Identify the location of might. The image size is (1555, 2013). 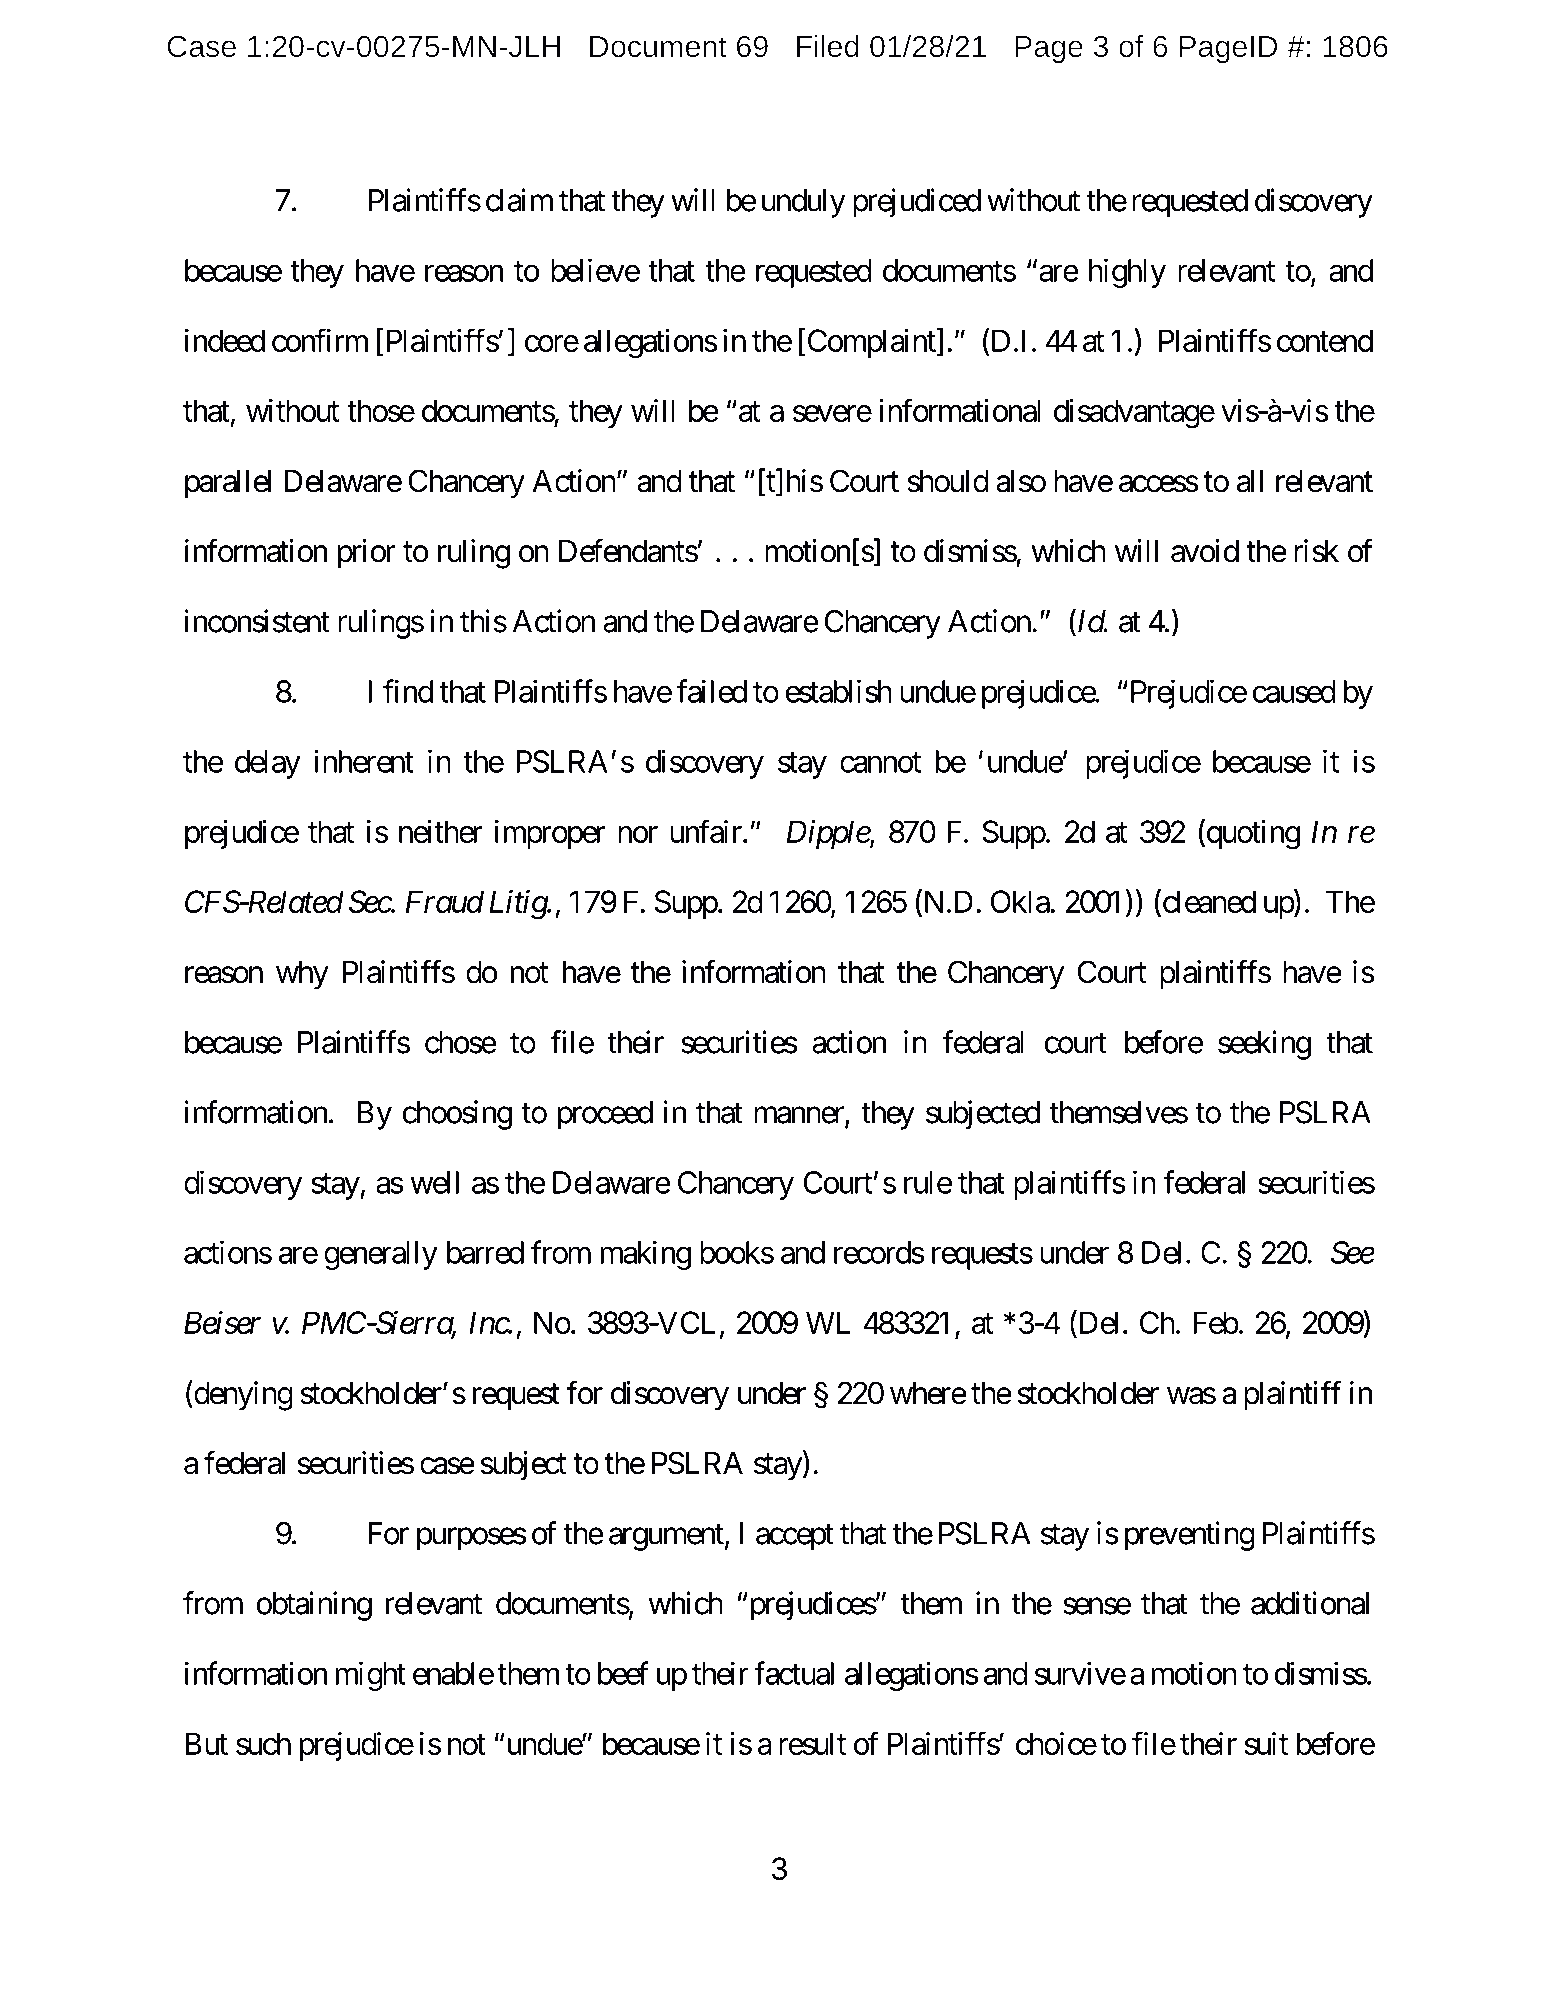
(371, 1676).
